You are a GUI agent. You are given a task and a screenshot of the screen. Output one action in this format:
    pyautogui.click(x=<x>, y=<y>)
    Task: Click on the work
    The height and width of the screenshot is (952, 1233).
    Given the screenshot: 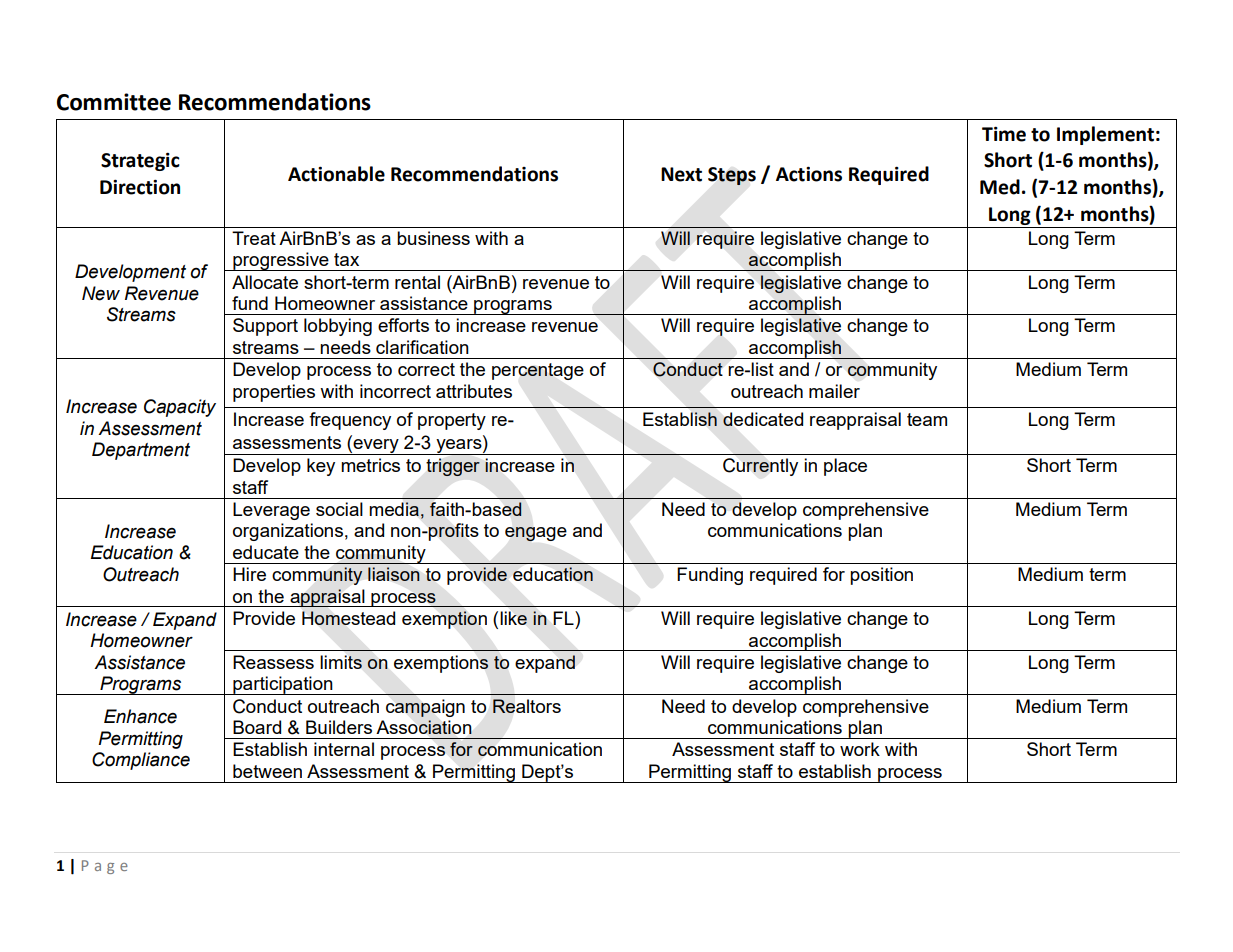 What is the action you would take?
    pyautogui.click(x=860, y=749)
